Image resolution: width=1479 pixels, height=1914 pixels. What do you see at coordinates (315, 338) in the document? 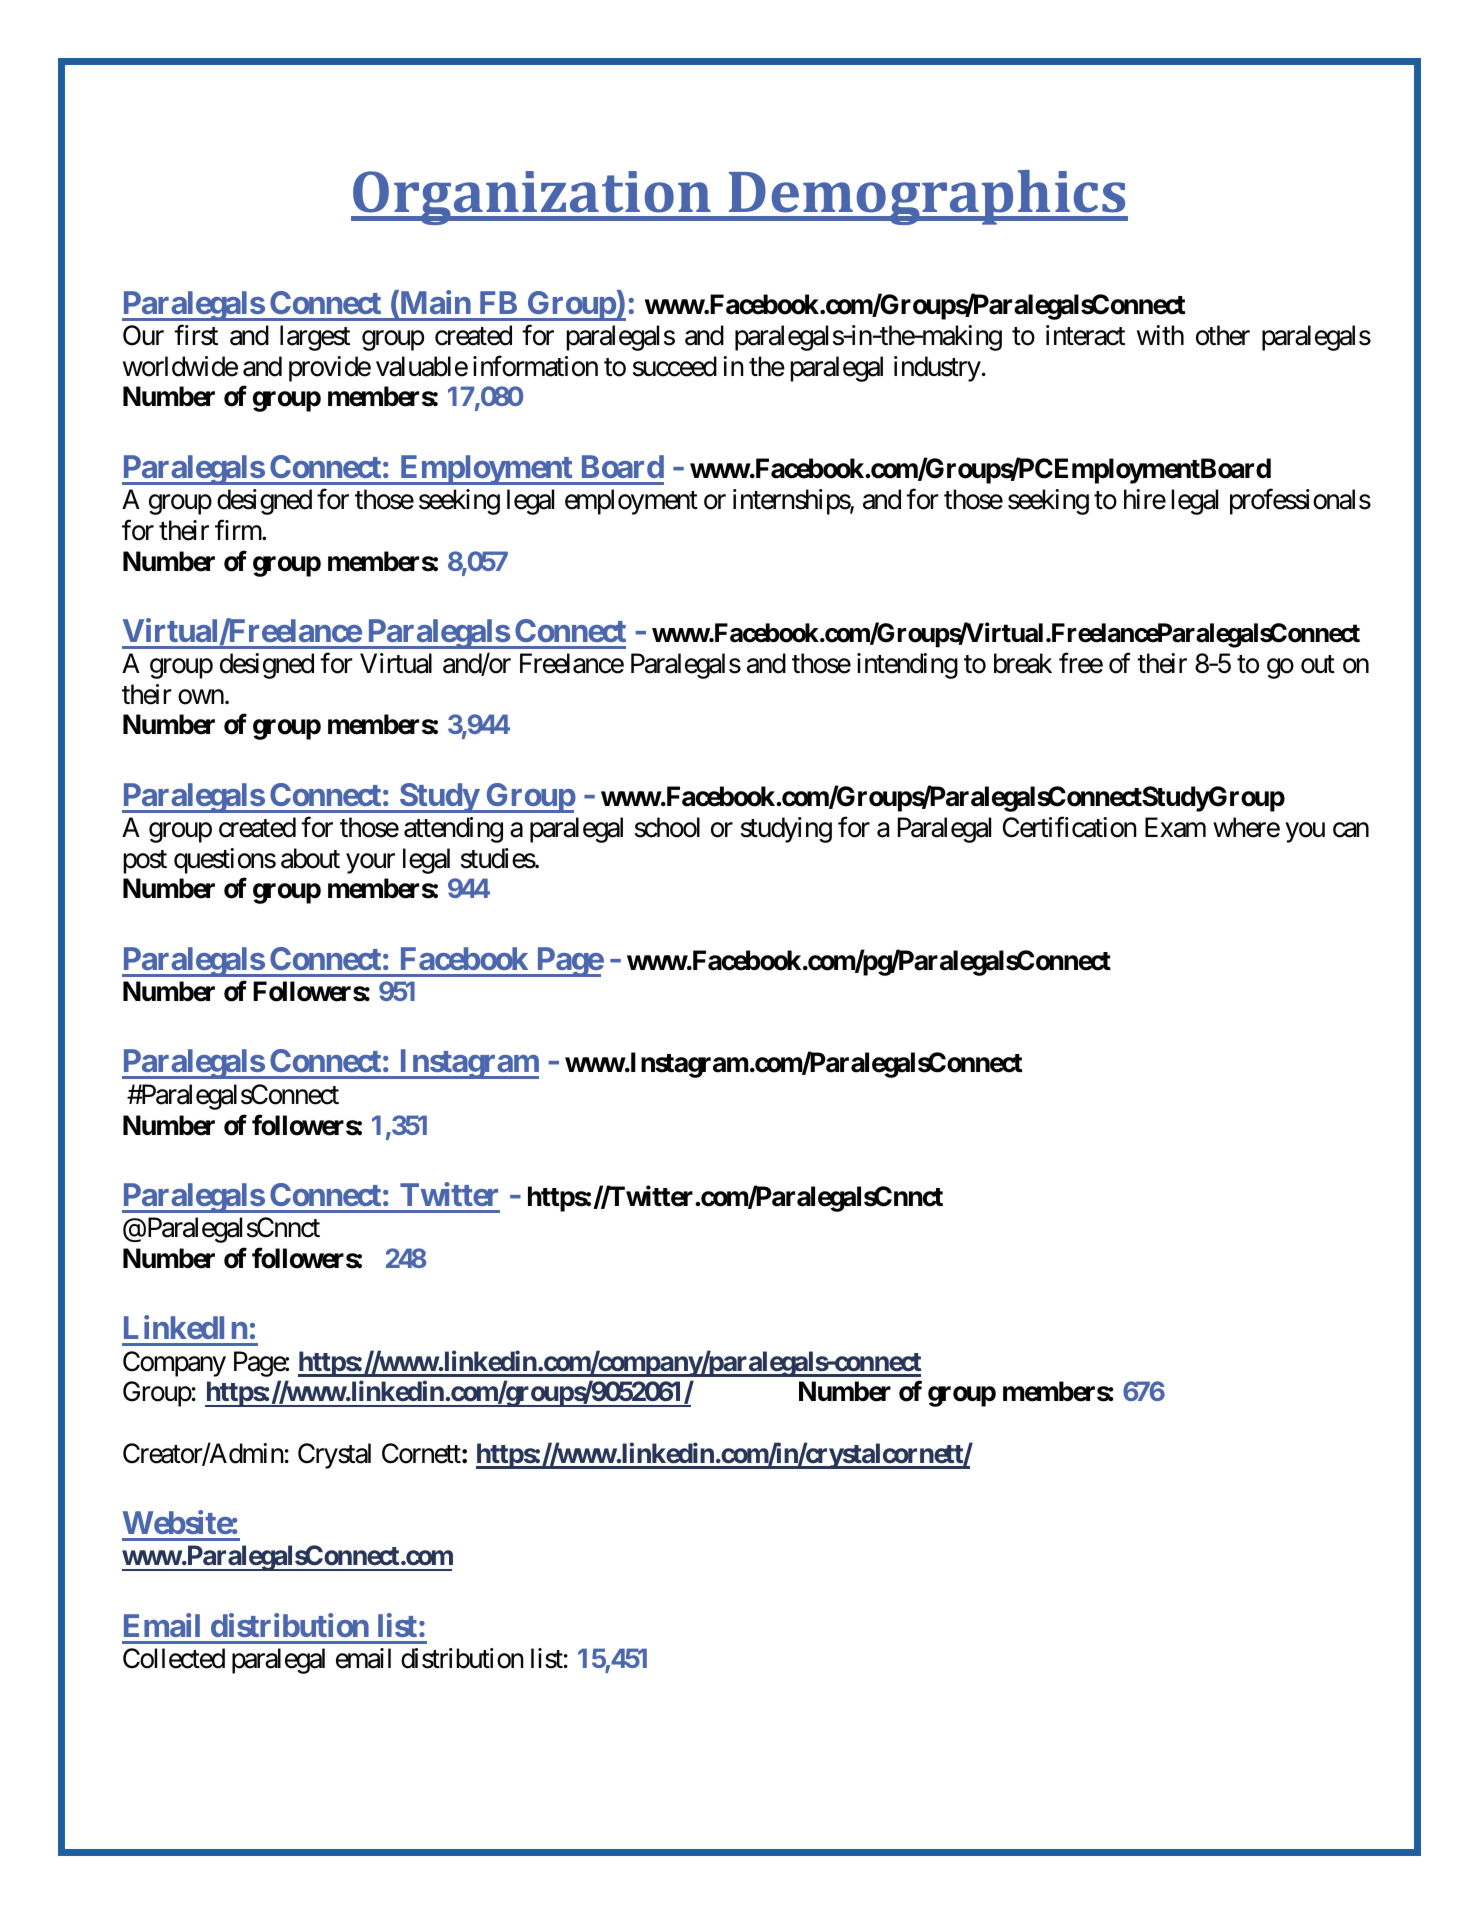
I see `largest` at bounding box center [315, 338].
